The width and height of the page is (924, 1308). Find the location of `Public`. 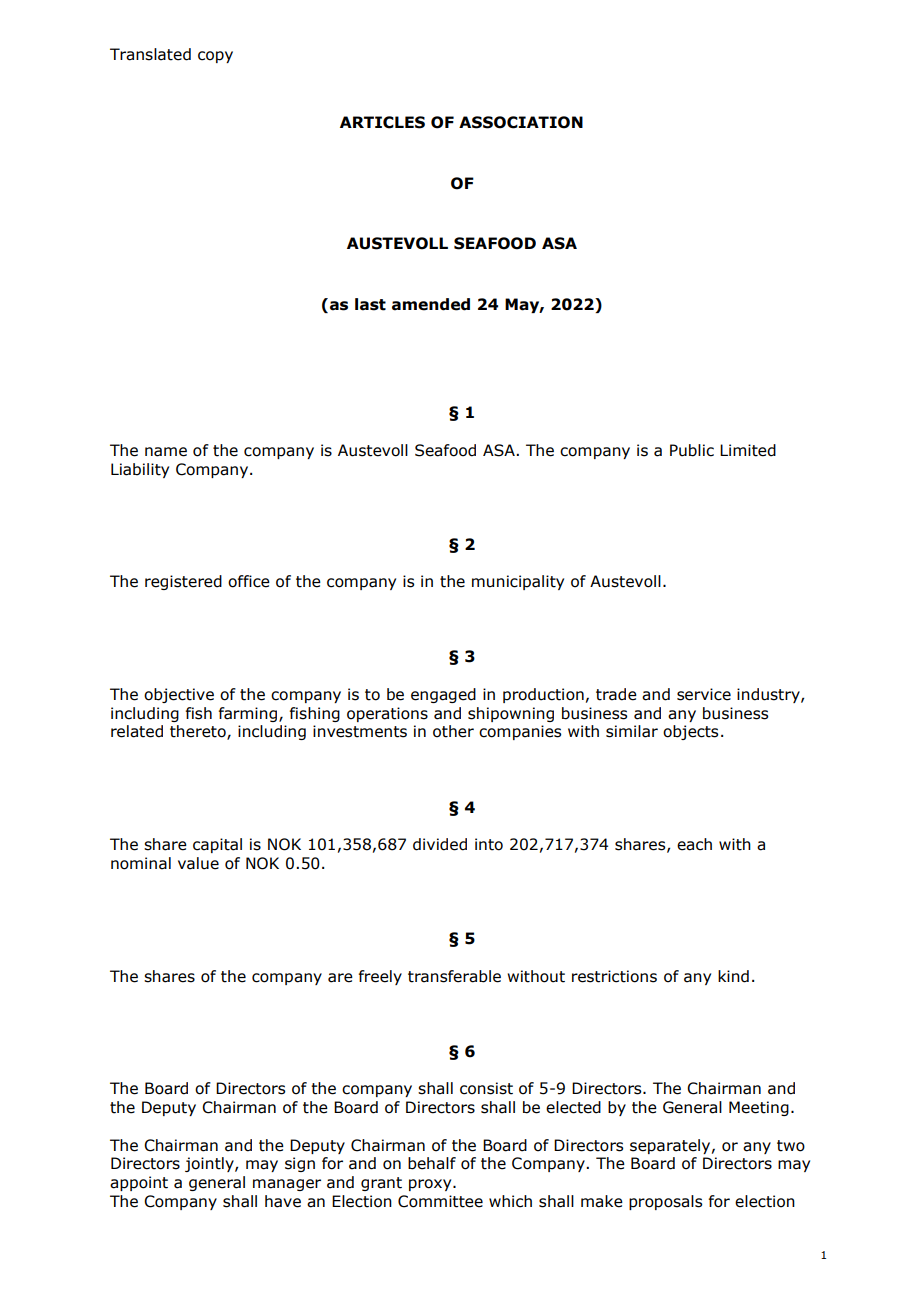

Public is located at coordinates (692, 450).
